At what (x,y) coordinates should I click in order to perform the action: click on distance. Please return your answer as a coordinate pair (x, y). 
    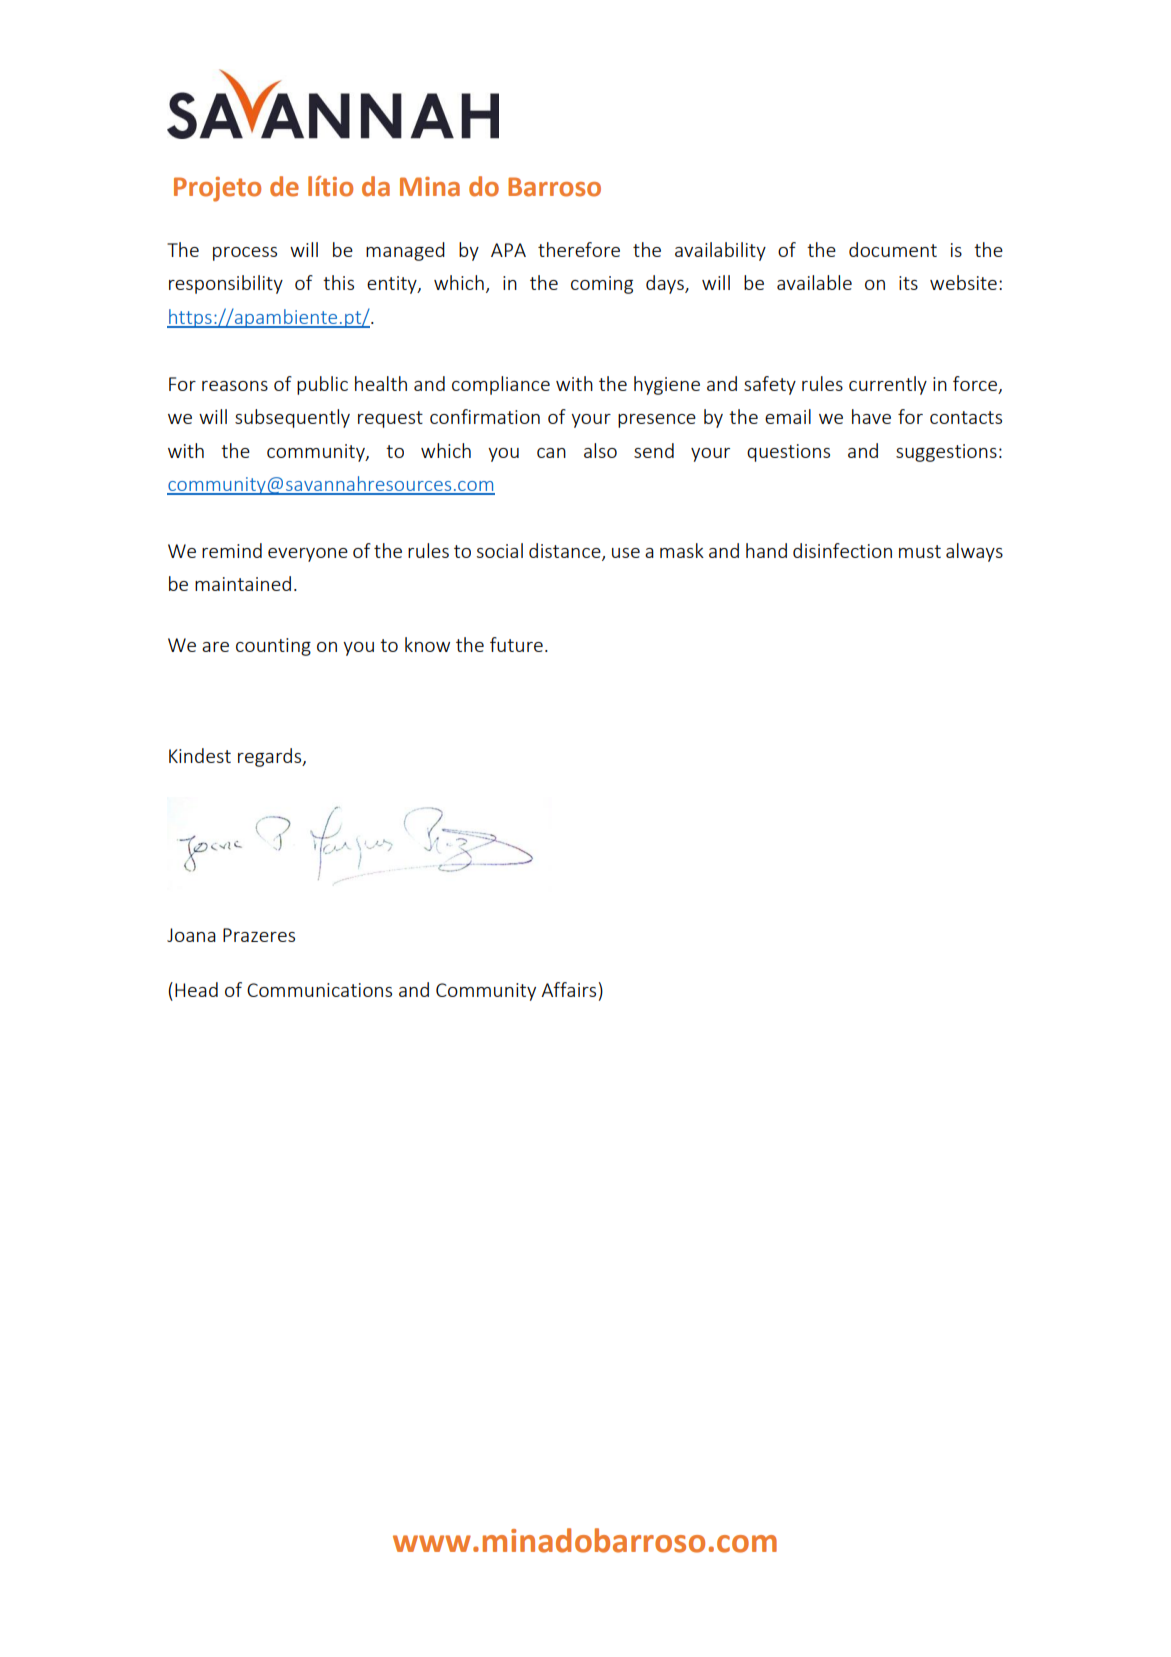
    Looking at the image, I should click on (566, 552).
